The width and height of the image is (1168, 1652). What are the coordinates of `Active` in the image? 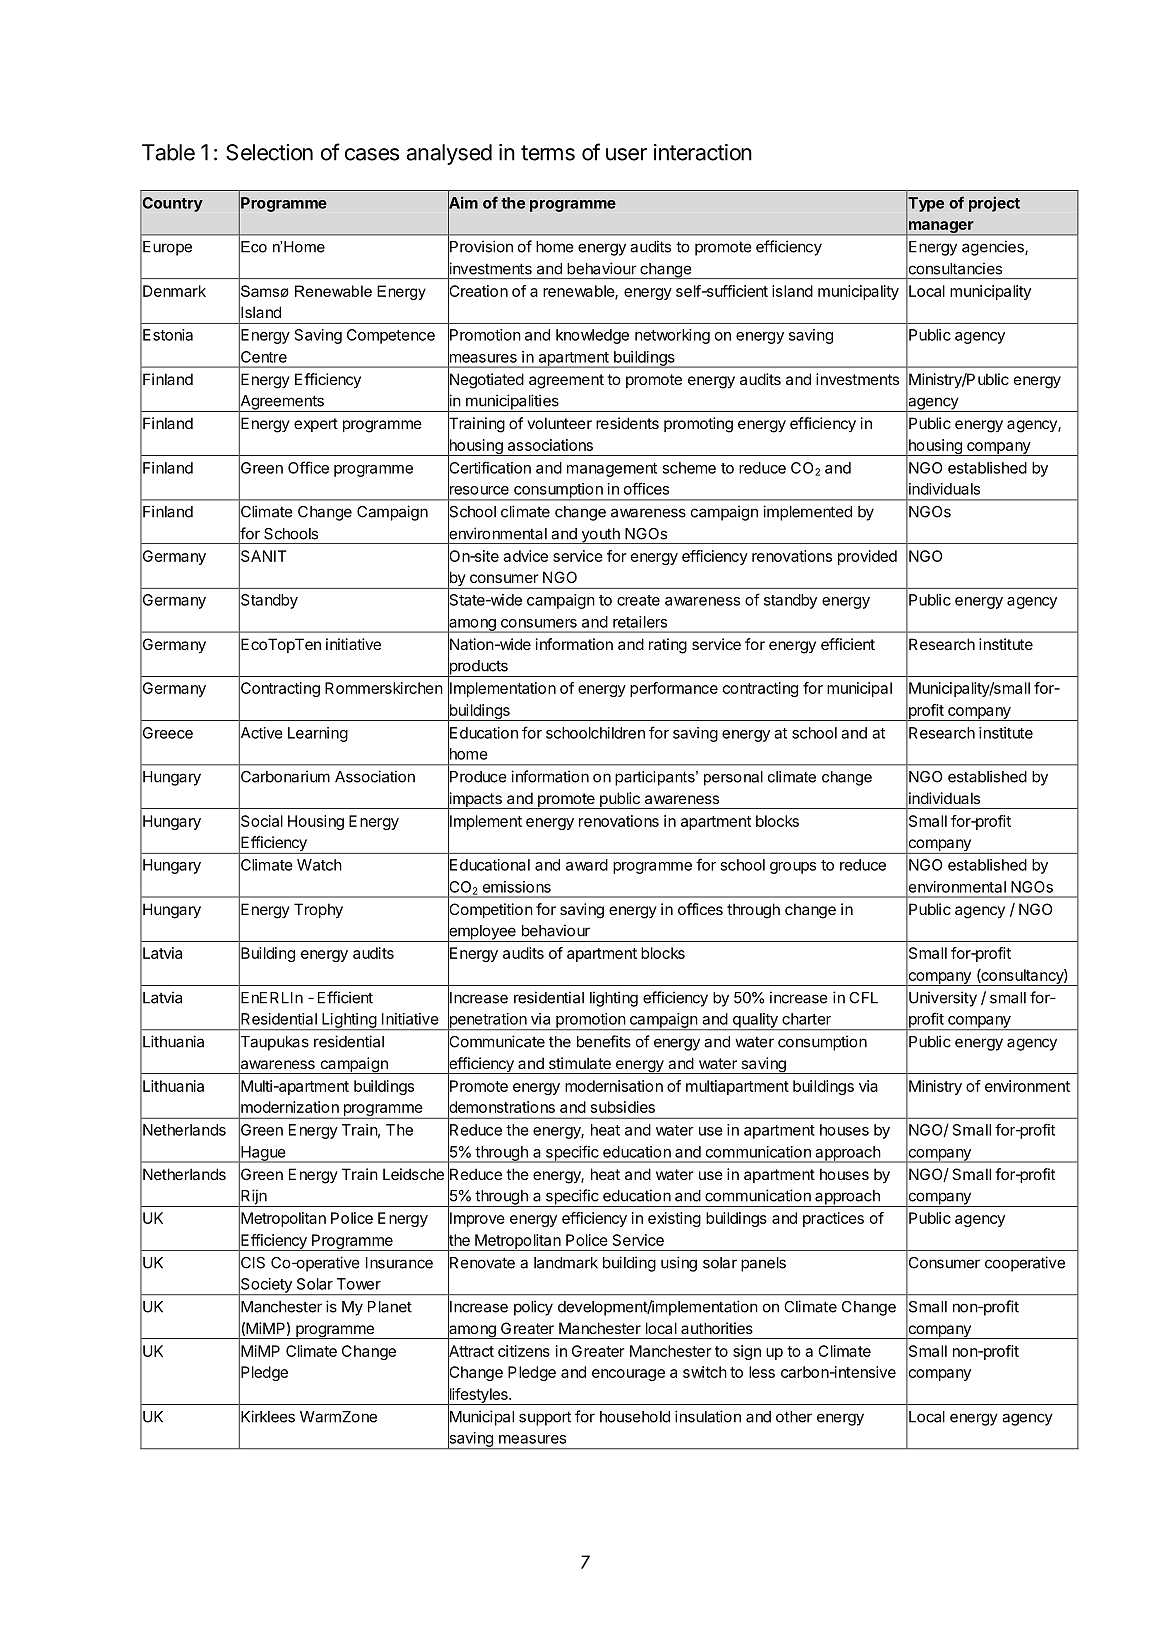 It's located at (261, 733).
